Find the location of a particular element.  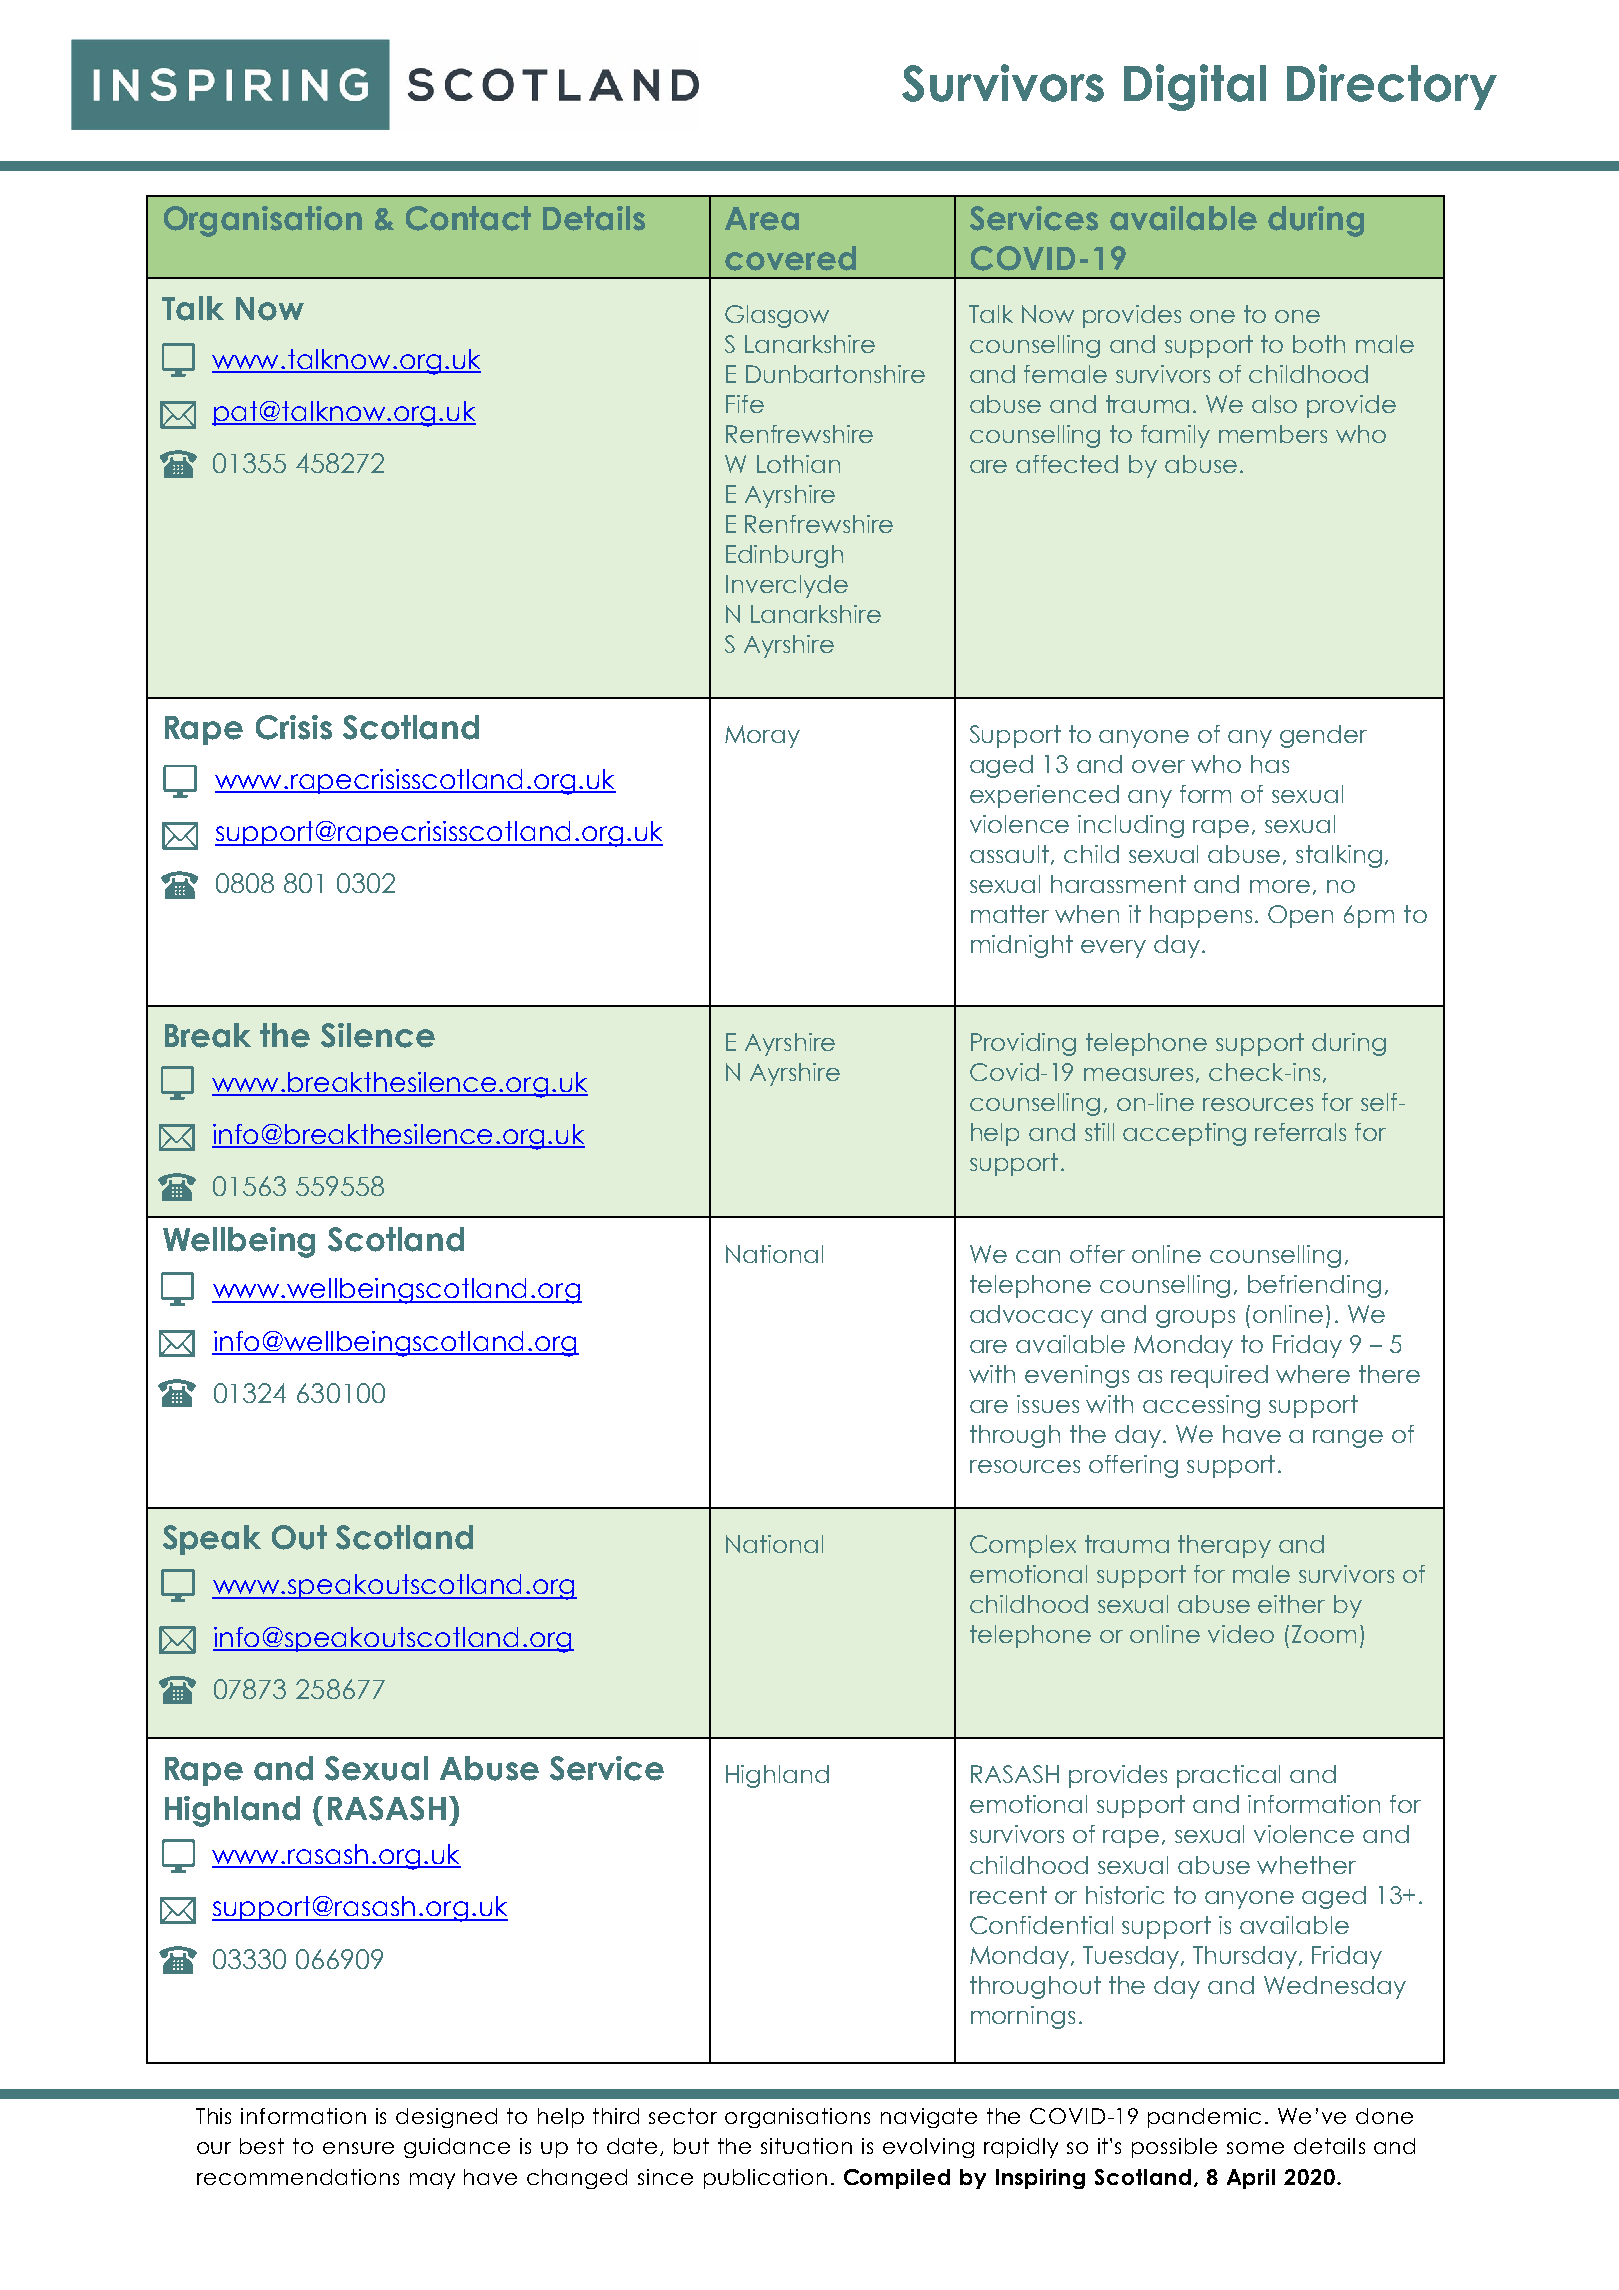

some is located at coordinates (1255, 2148).
